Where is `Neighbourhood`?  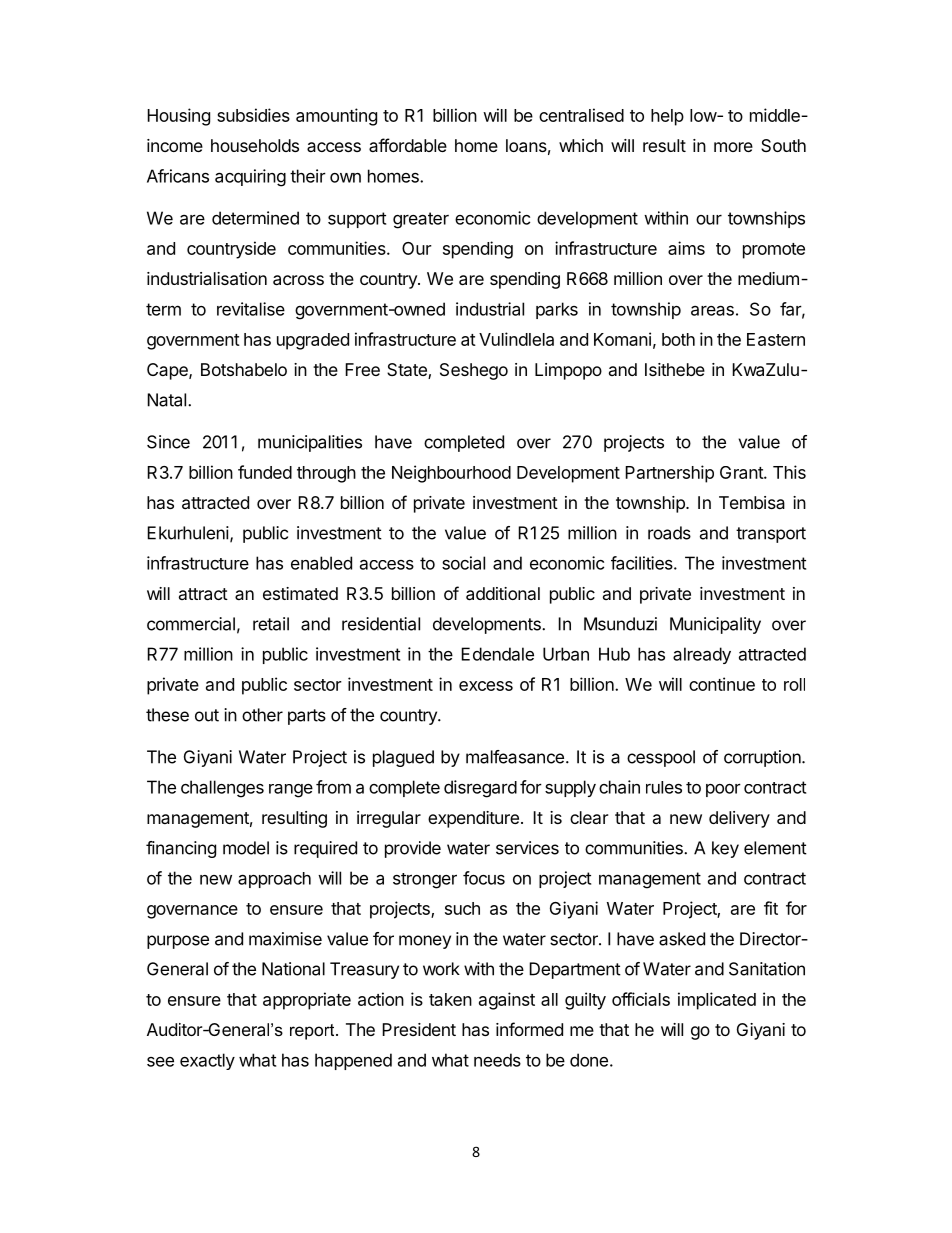 Neighbourhood is located at coordinates (451, 474).
